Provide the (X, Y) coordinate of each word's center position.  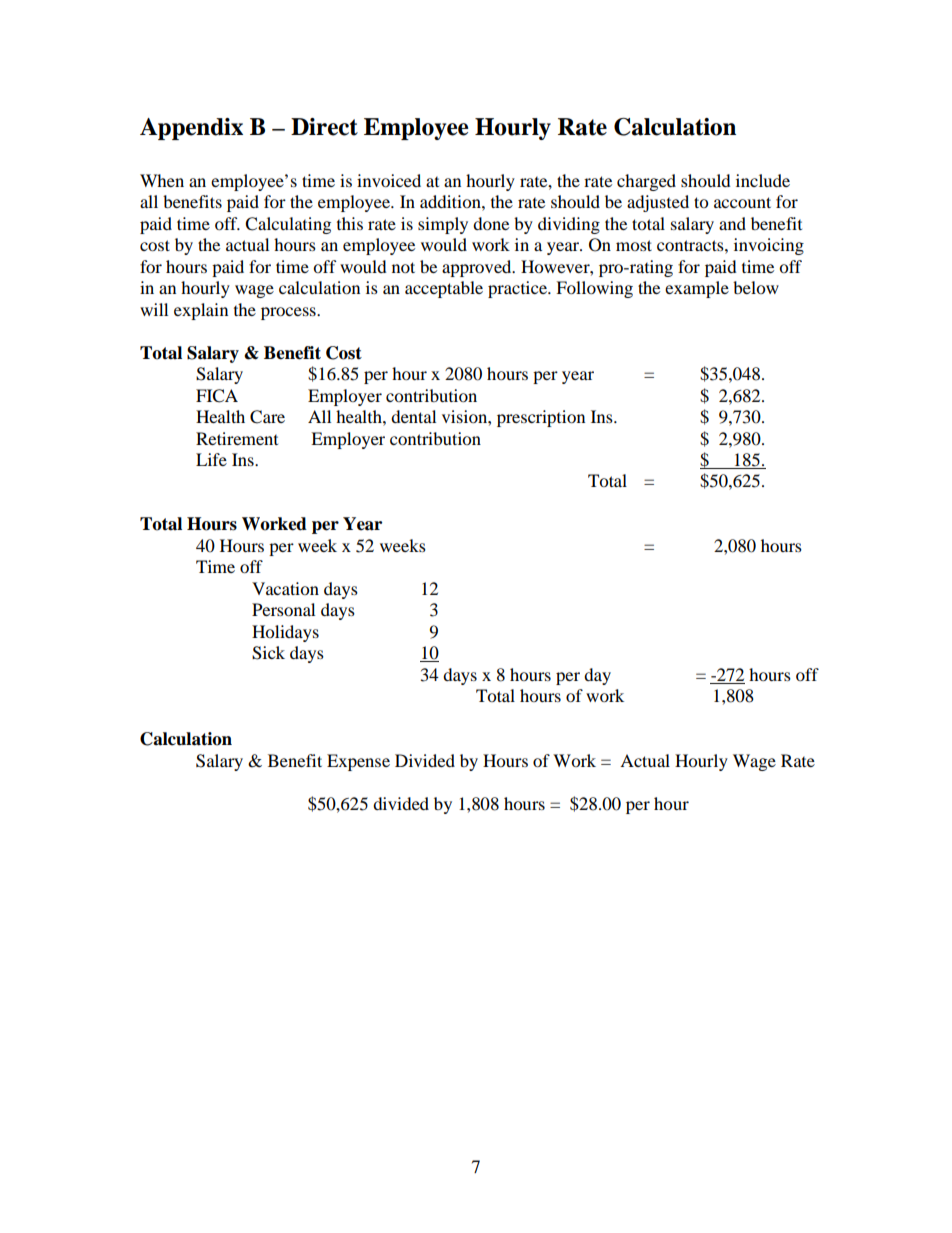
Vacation (285, 588)
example (697, 289)
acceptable (444, 289)
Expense (358, 762)
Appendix (191, 129)
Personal (283, 609)
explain (201, 311)
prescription (541, 418)
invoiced (389, 180)
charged (646, 182)
